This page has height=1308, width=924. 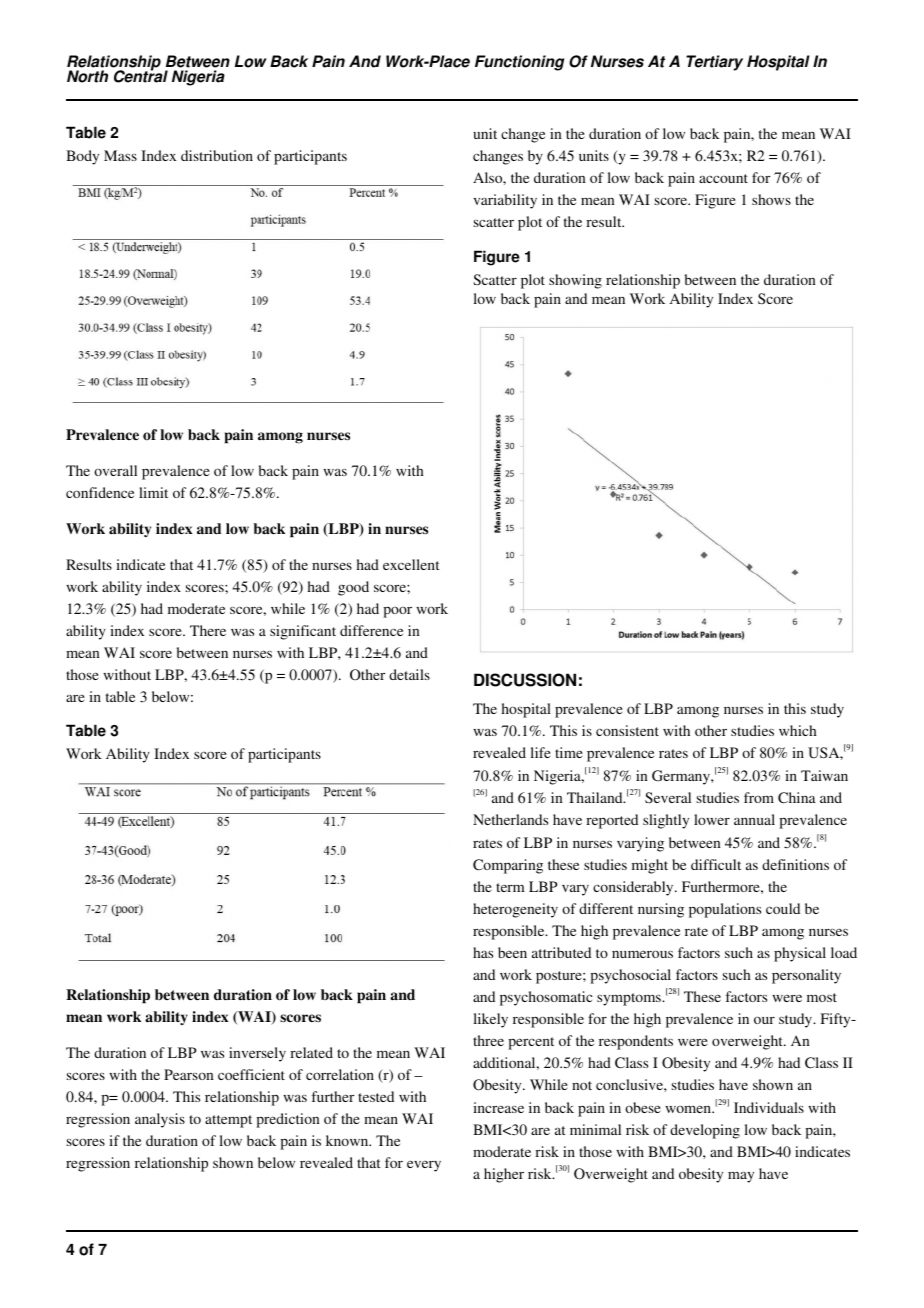 I want to click on which, so click(x=798, y=730).
